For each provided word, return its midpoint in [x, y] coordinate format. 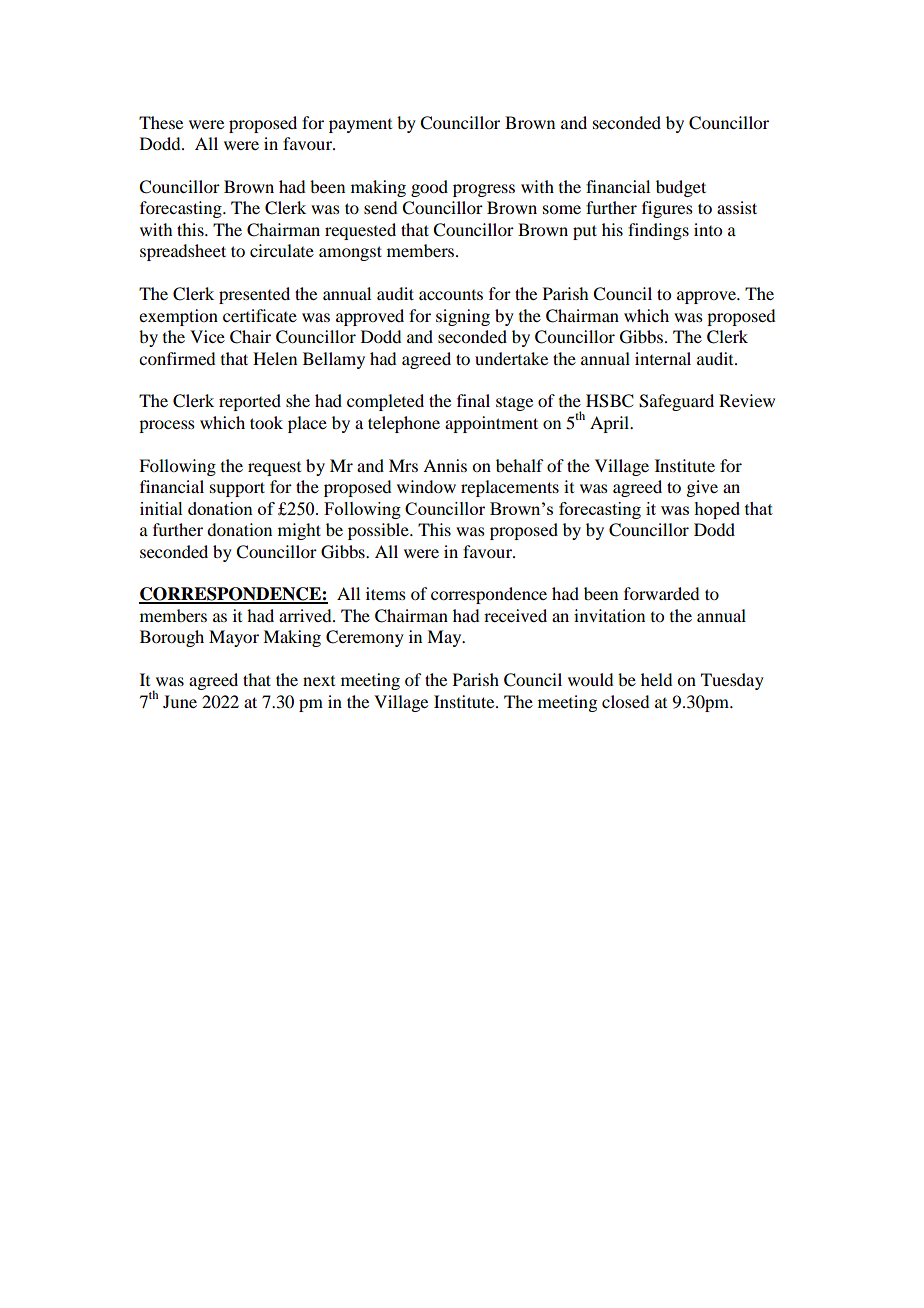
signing [463, 317]
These [161, 122]
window [426, 486]
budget [681, 188]
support [237, 489]
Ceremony [365, 638]
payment [360, 126]
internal [663, 358]
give [702, 488]
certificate [260, 315]
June [180, 701]
